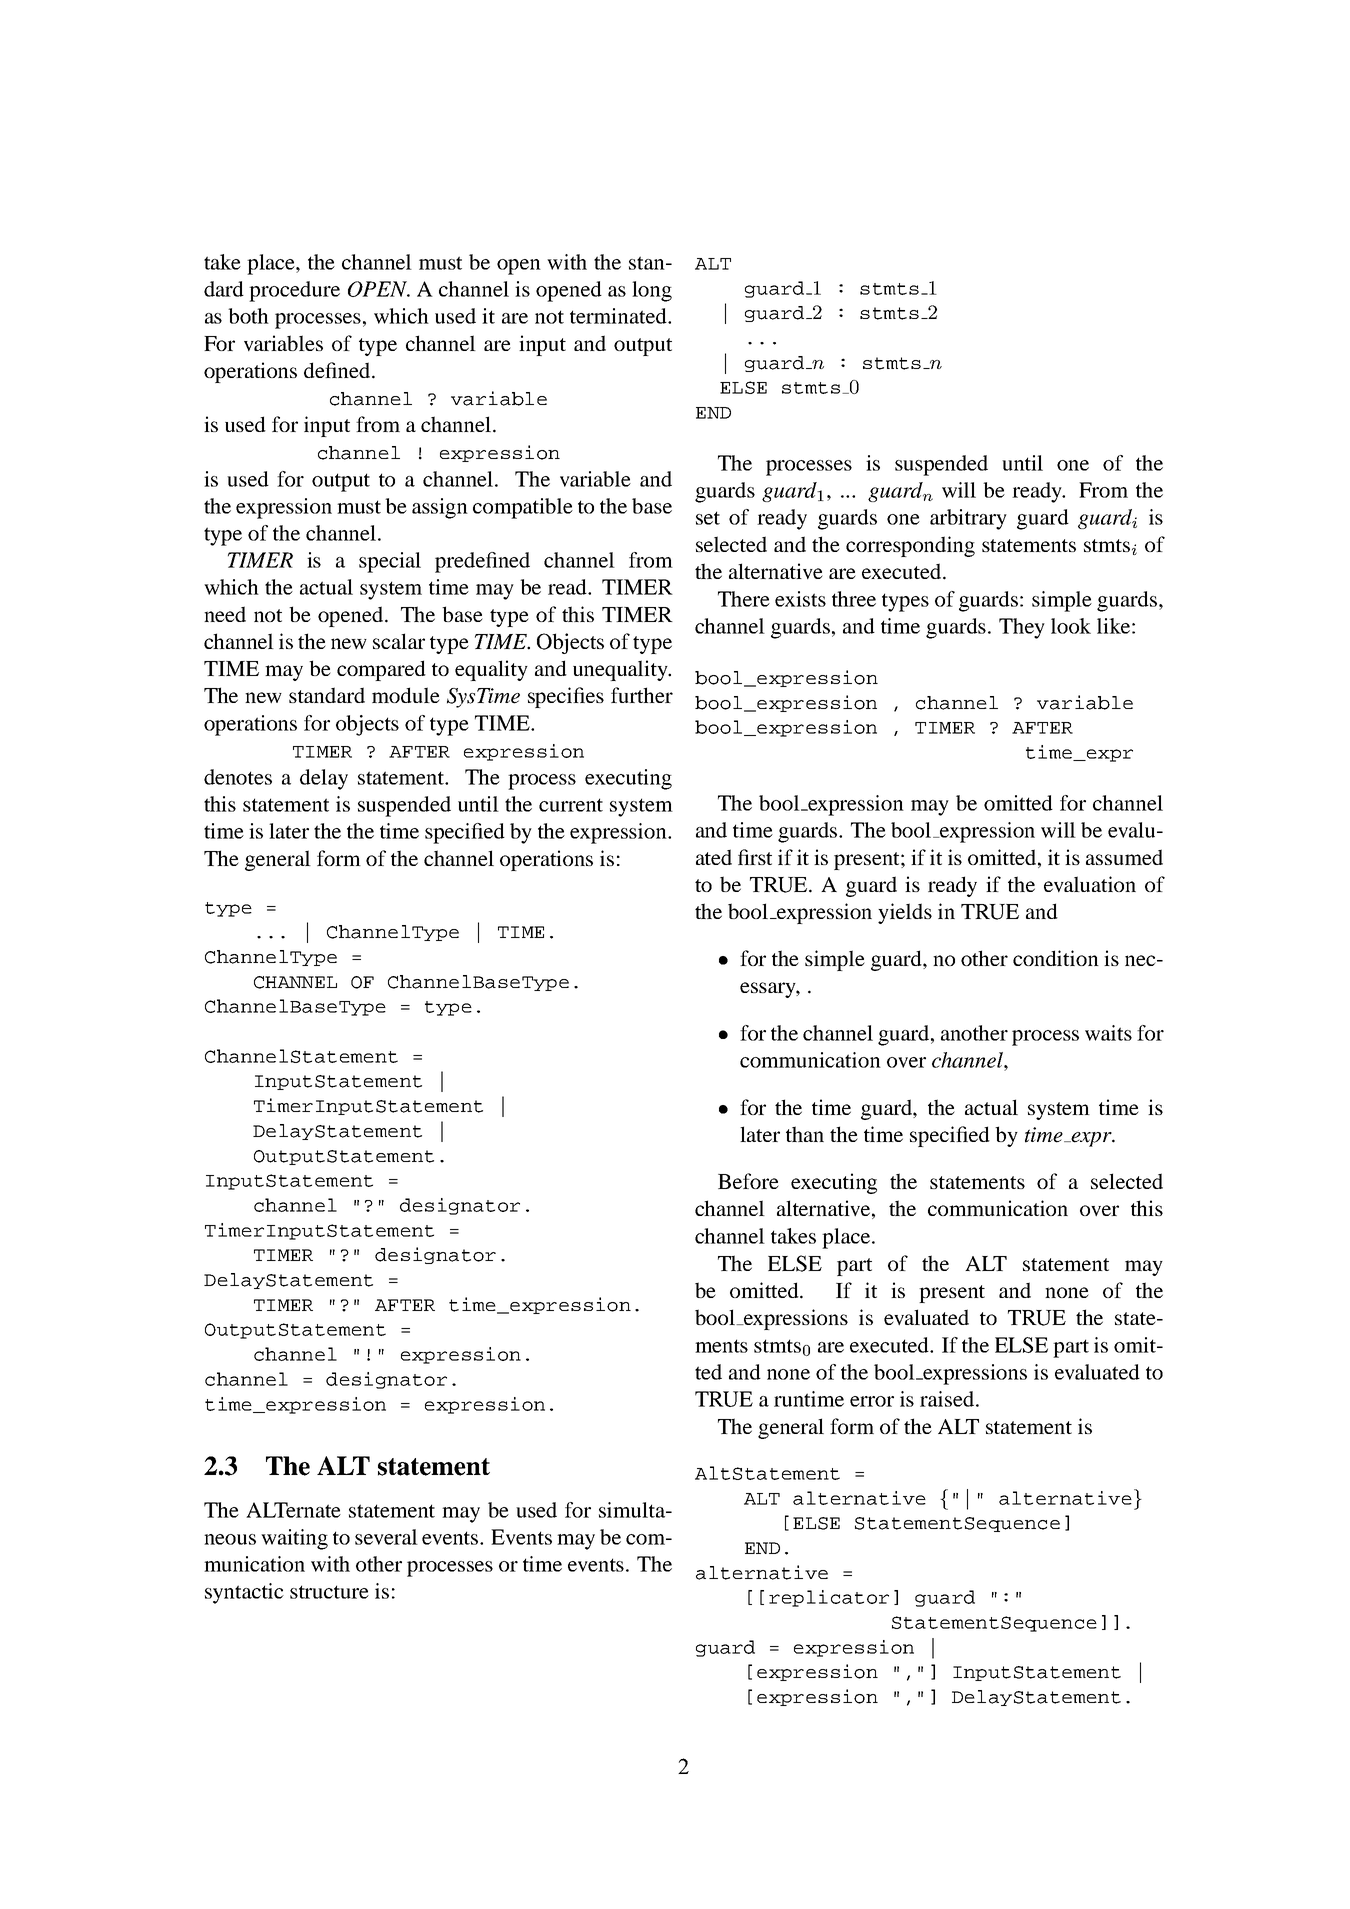  Describe the element at coordinates (968, 519) in the screenshot. I see `arbitrary` at that location.
